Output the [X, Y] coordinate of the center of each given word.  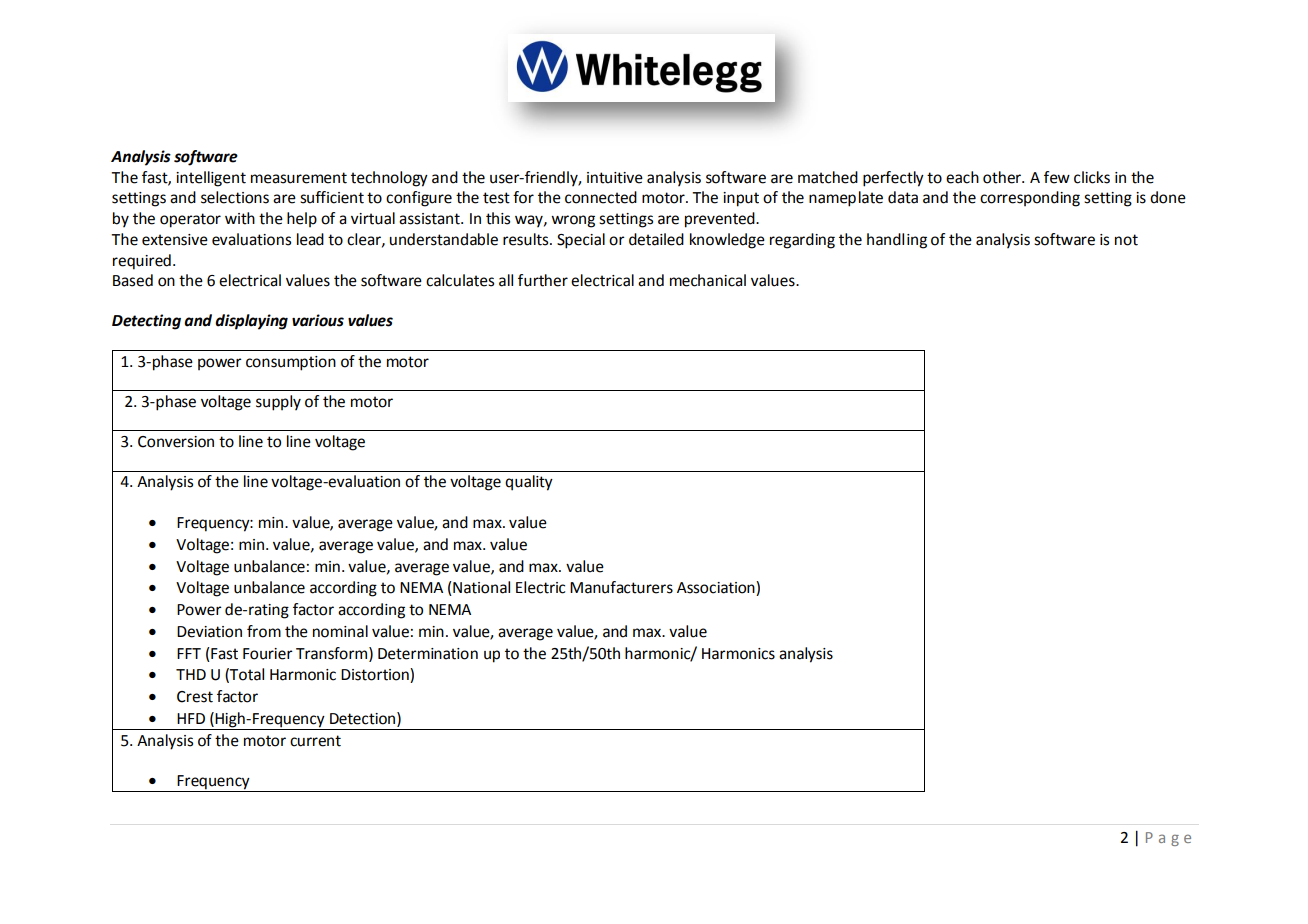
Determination [428, 654]
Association [717, 588]
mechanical [708, 280]
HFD [191, 718]
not [1126, 240]
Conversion [176, 442]
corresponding [1030, 199]
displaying [251, 322]
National [480, 588]
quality [529, 483]
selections [235, 197]
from [264, 631]
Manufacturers [621, 587]
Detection [362, 719]
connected [601, 197]
